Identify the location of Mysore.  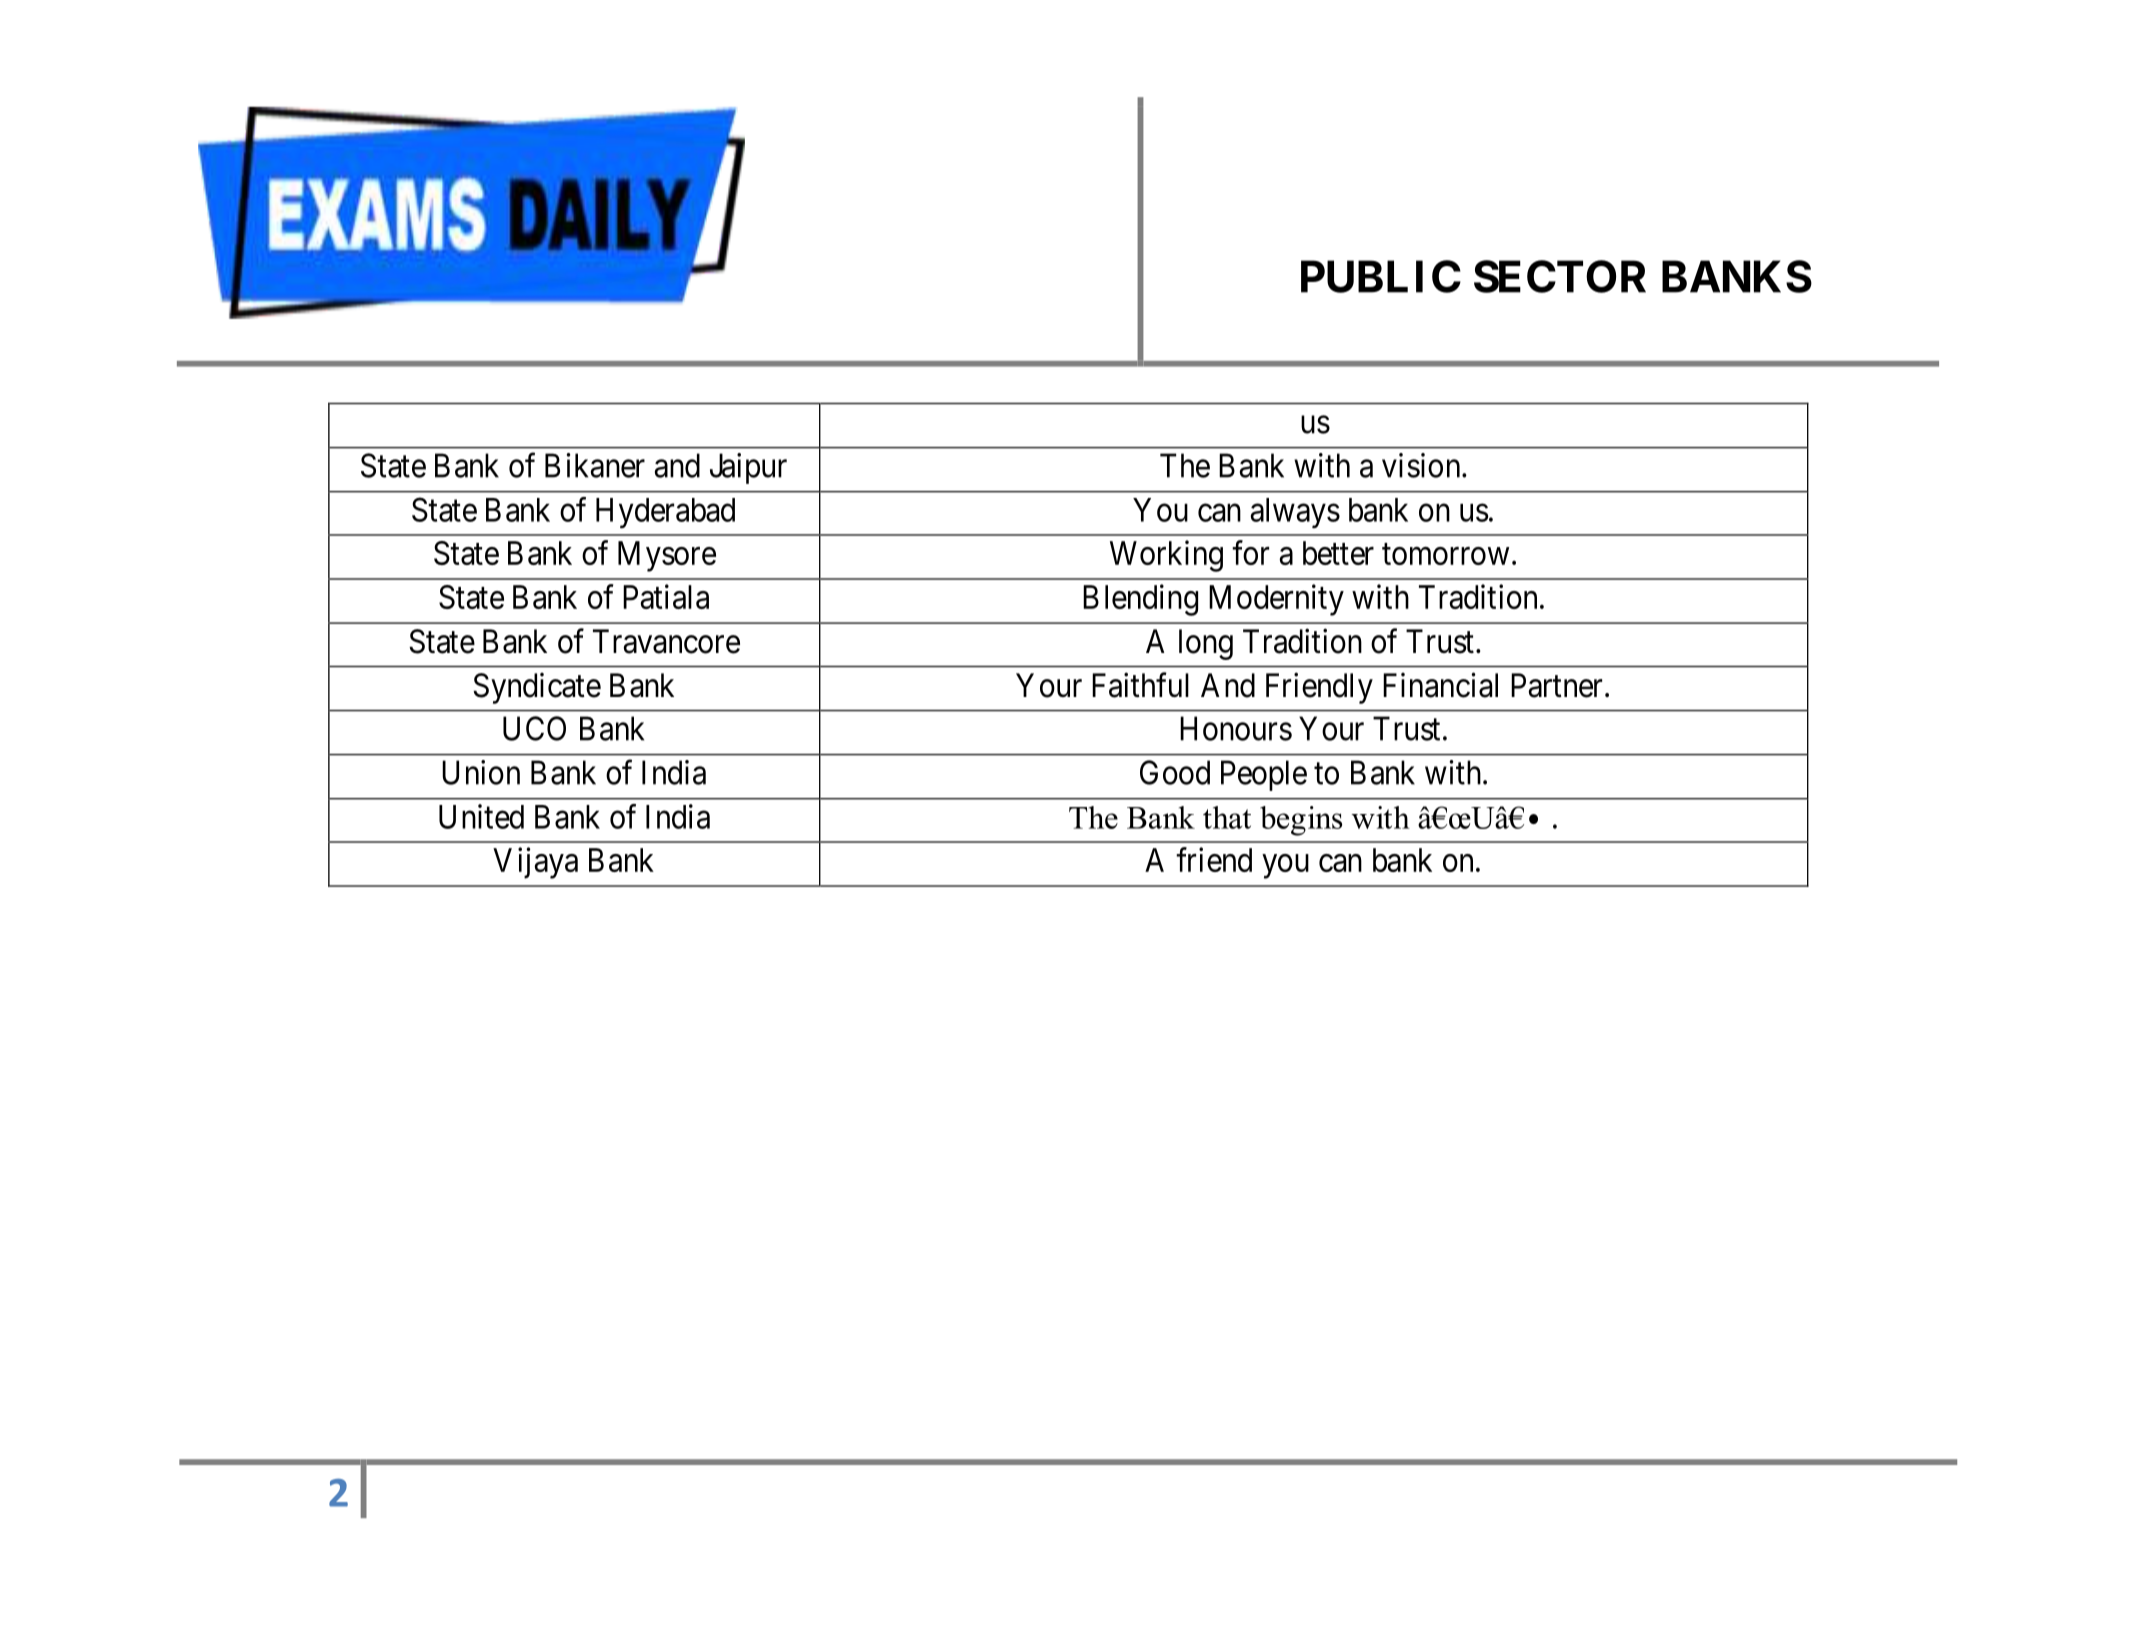
(667, 556).
